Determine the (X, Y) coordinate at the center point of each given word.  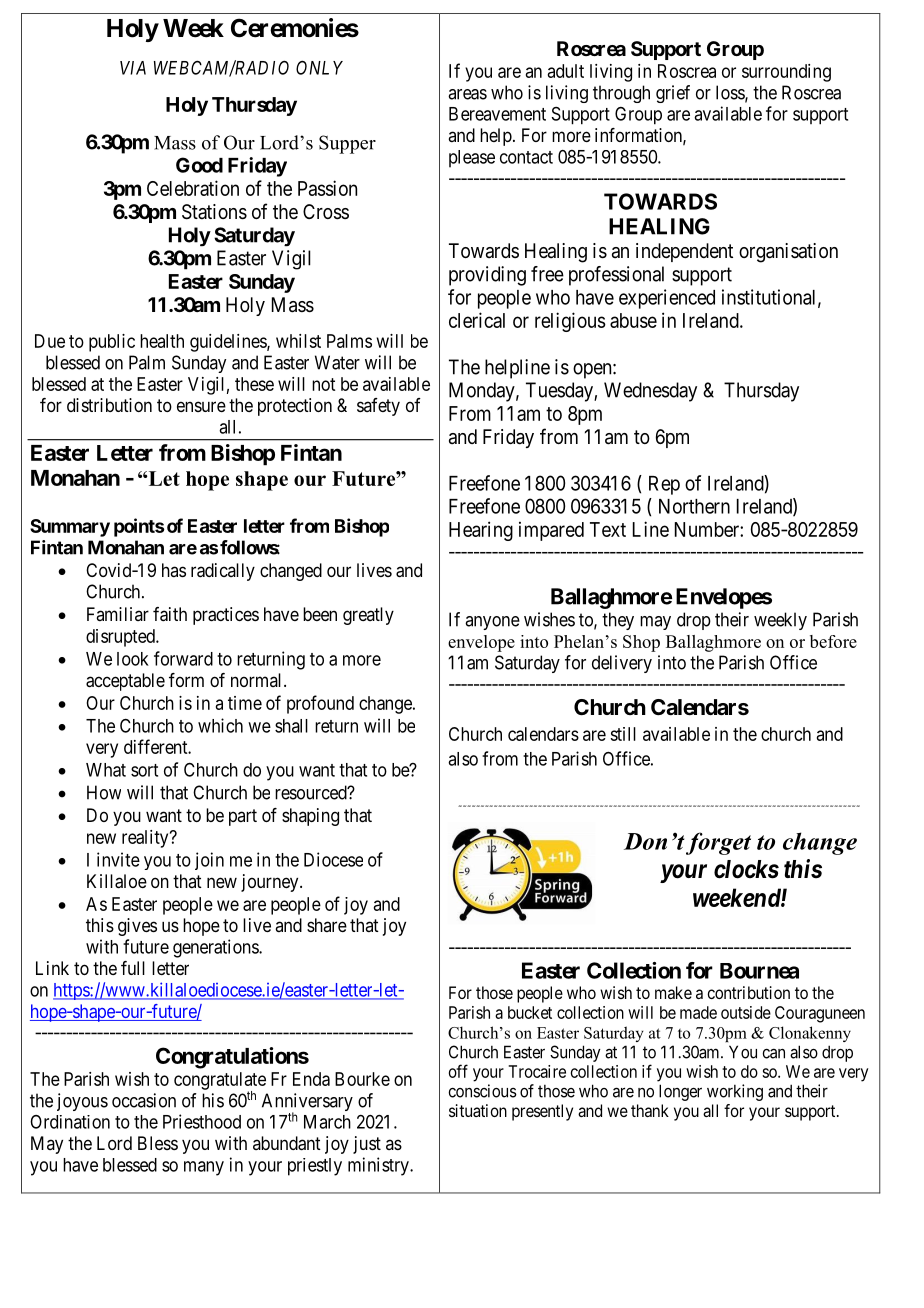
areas (467, 94)
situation (478, 1110)
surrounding (786, 73)
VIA (133, 68)
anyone (492, 623)
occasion (144, 1100)
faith (170, 614)
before (833, 641)
